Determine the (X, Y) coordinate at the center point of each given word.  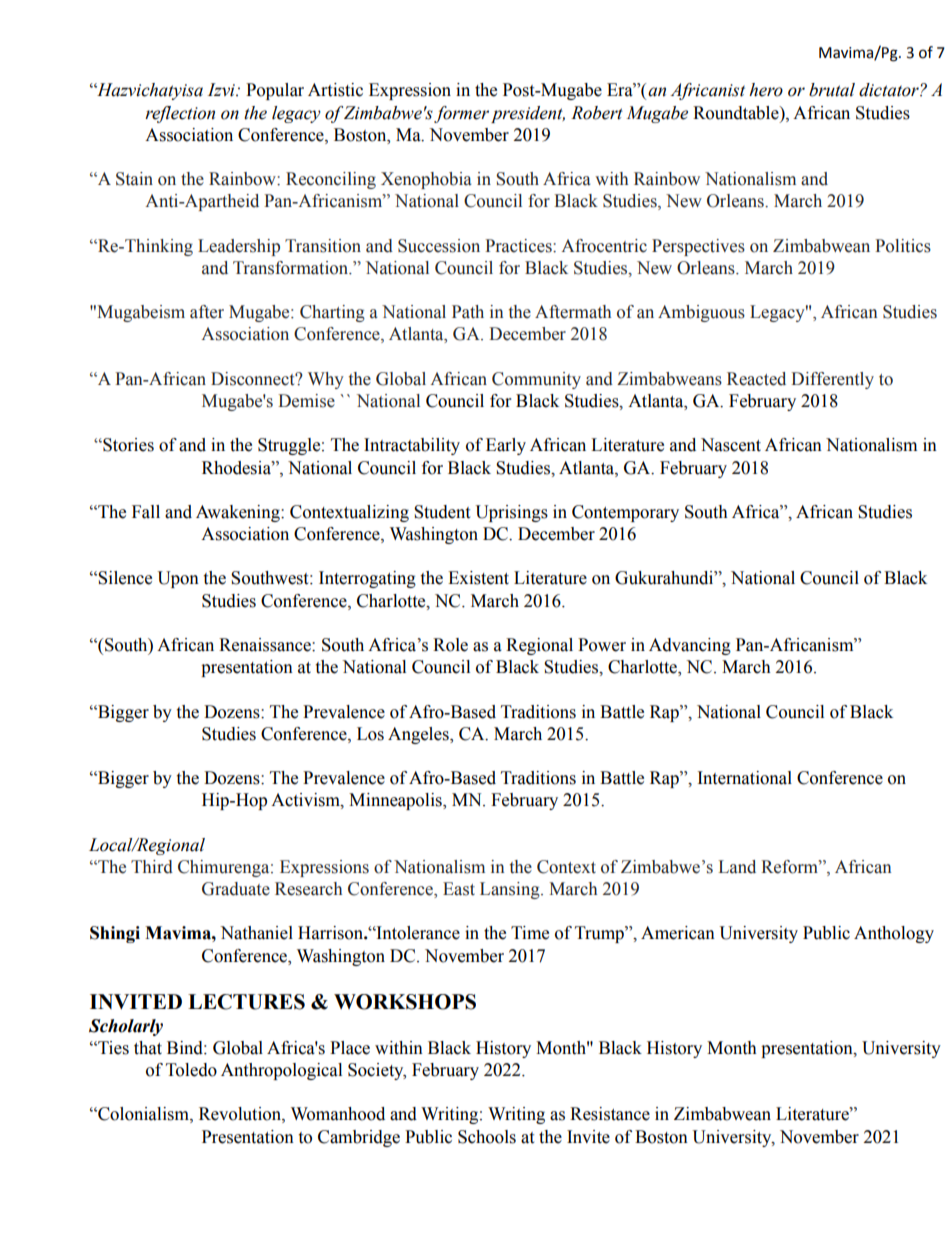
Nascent (731, 445)
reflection (180, 114)
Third (152, 867)
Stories (127, 445)
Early (506, 446)
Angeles (419, 735)
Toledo (191, 1070)
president (528, 114)
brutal (832, 90)
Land (737, 867)
